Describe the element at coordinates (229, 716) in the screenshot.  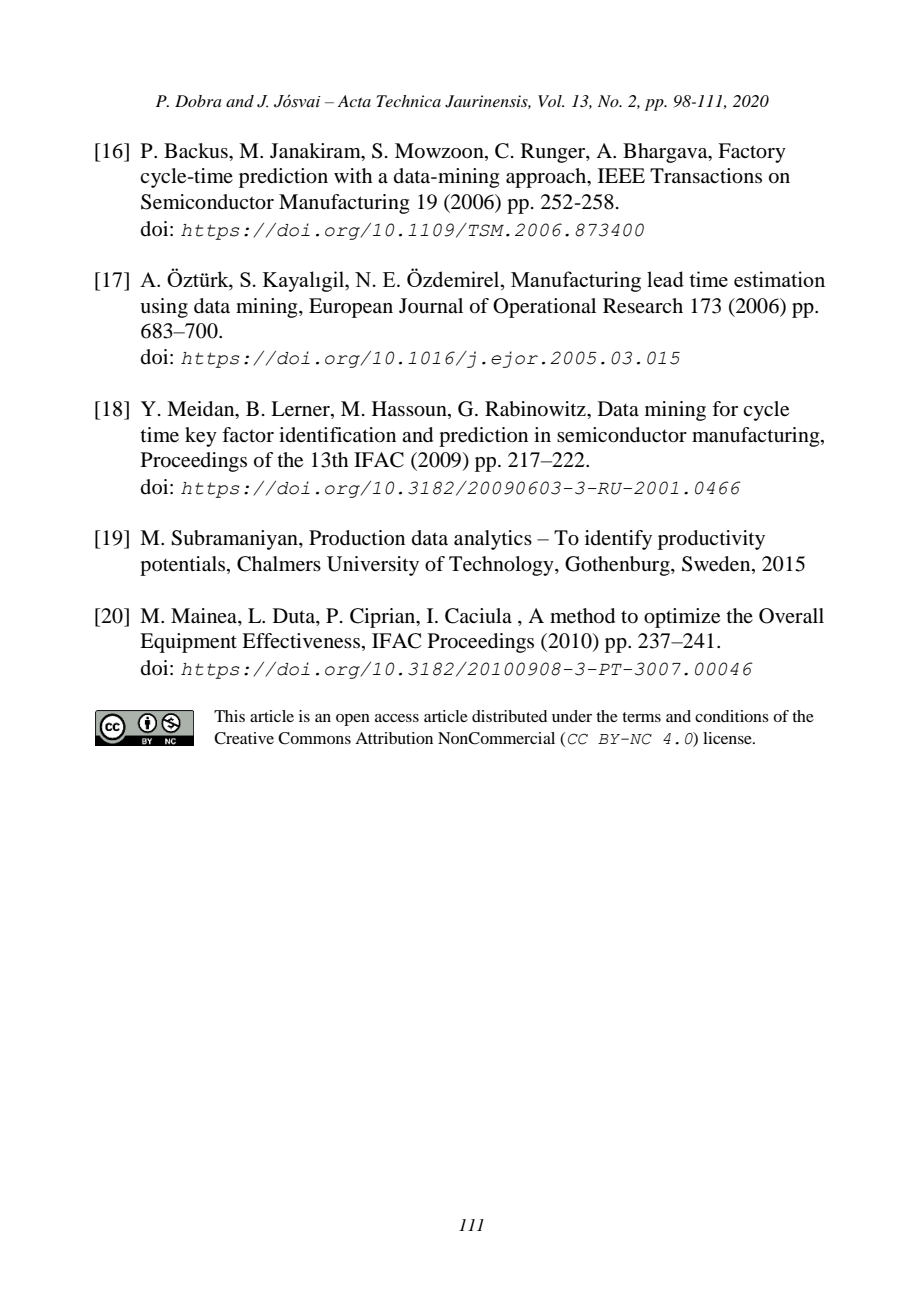
I see `This` at that location.
